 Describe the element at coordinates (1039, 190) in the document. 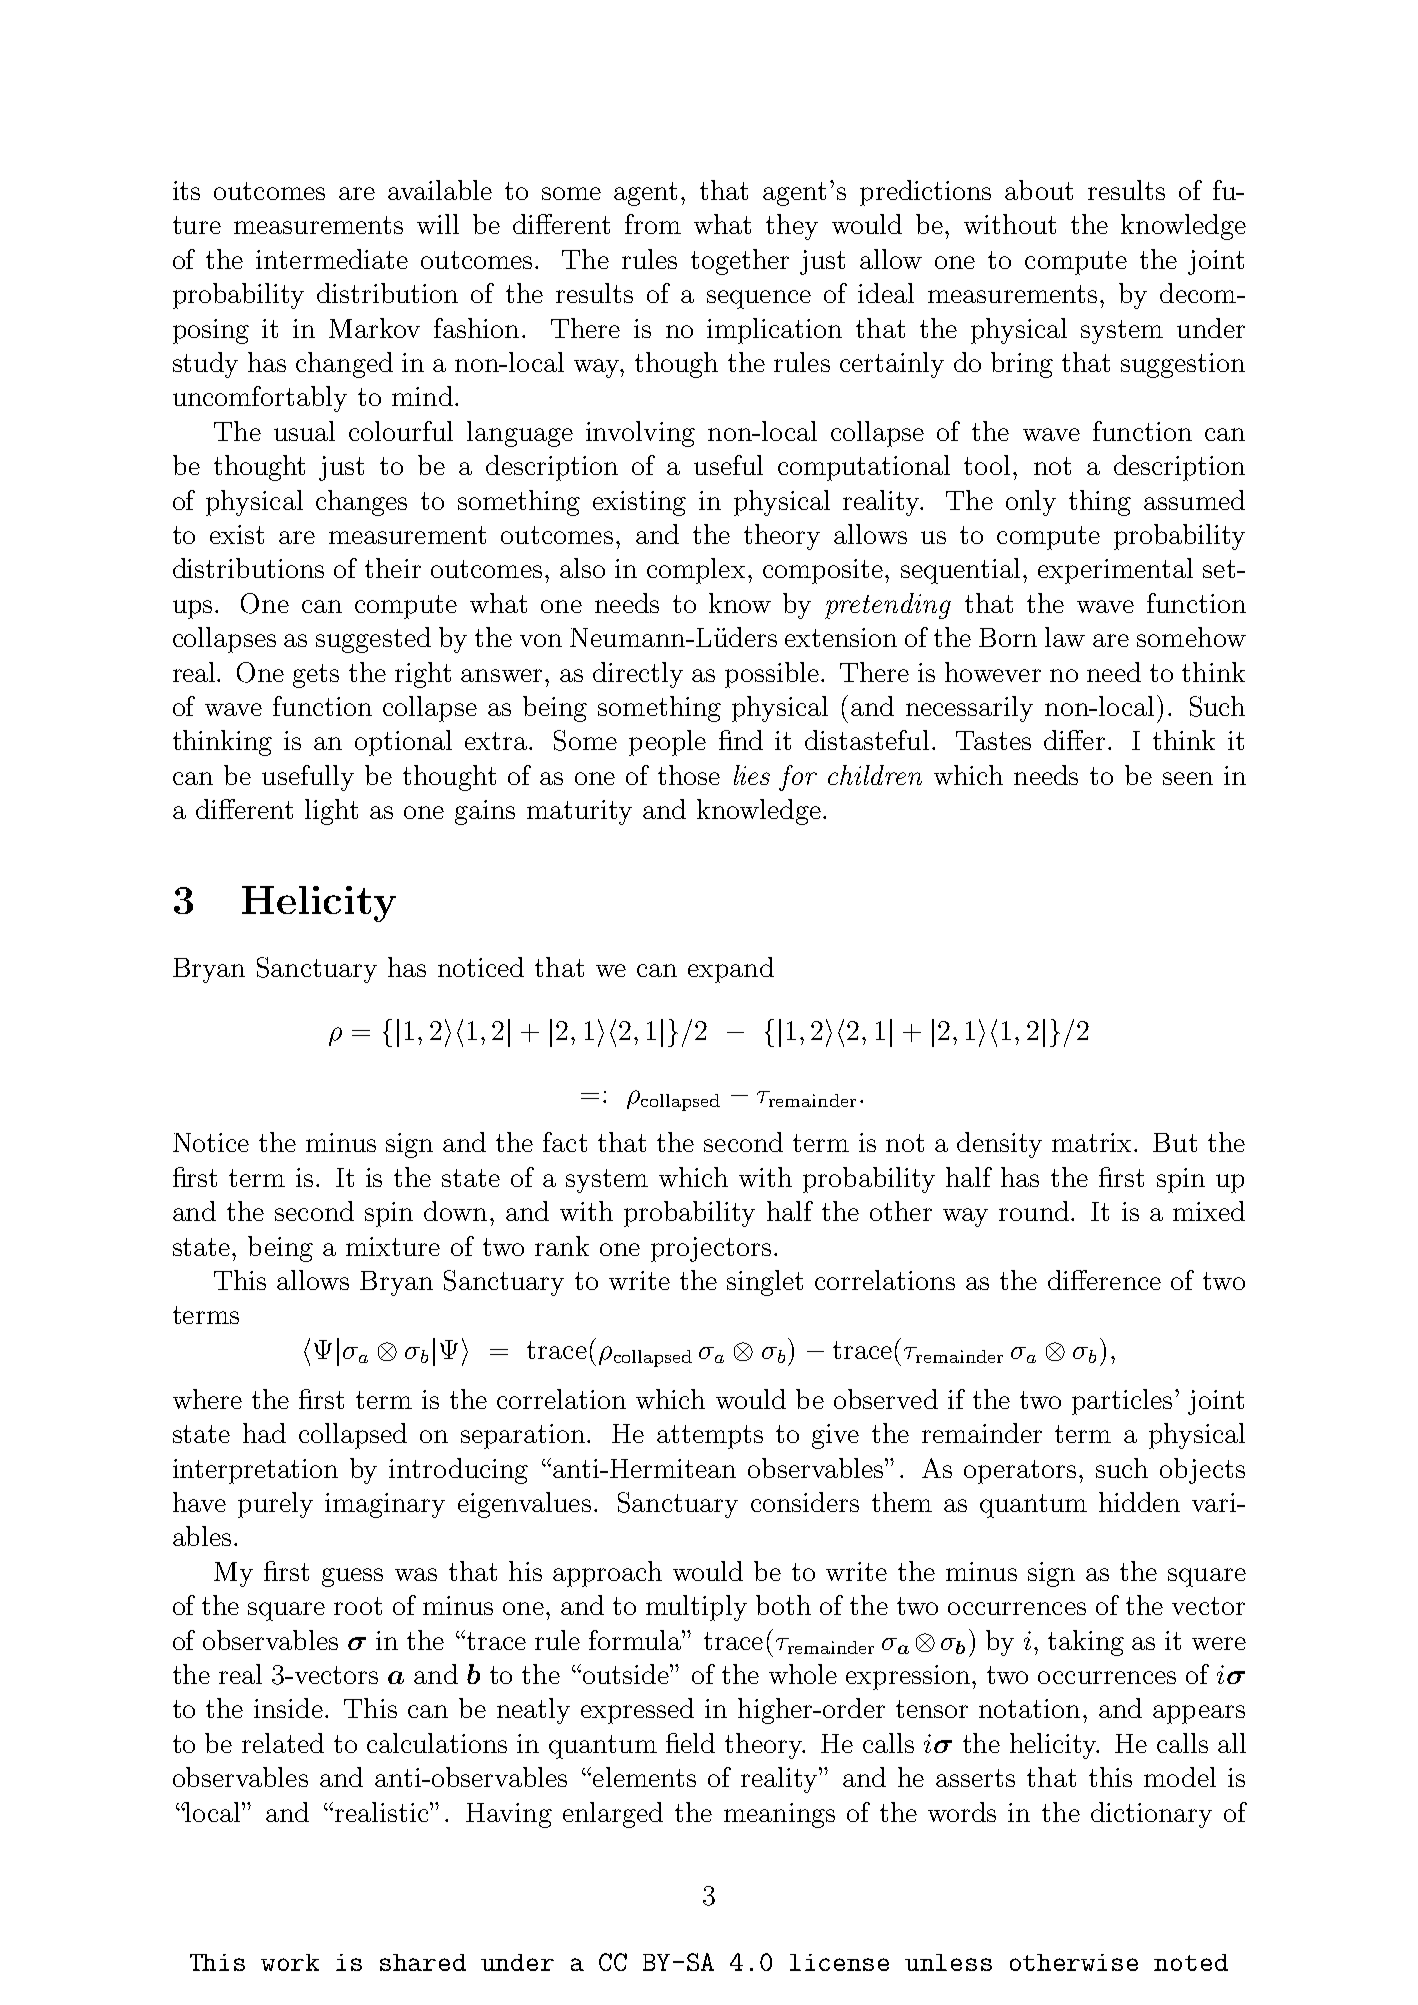

I see `about` at that location.
